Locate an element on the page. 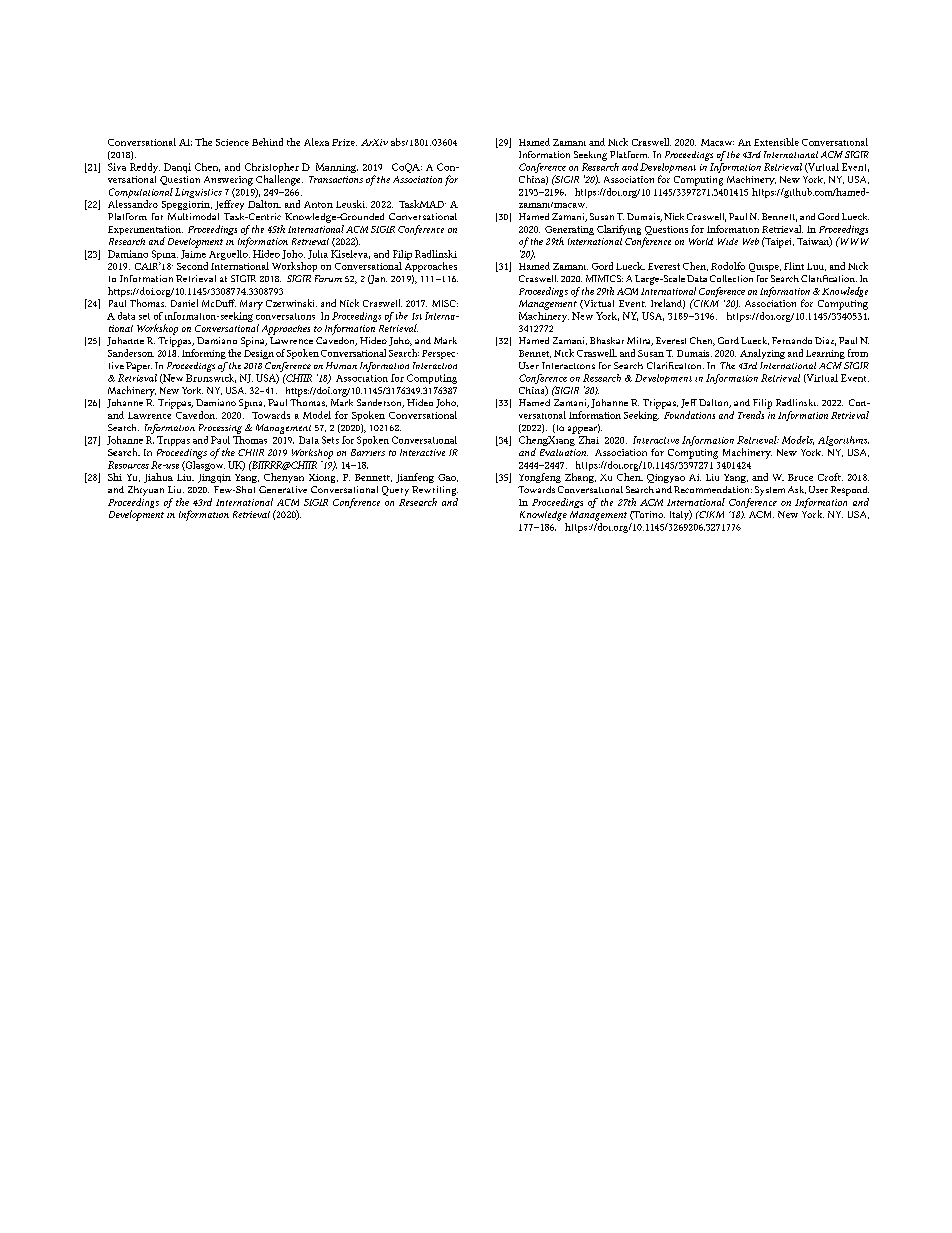 This image has height=1233, width=952. Analyzing is located at coordinates (762, 354).
